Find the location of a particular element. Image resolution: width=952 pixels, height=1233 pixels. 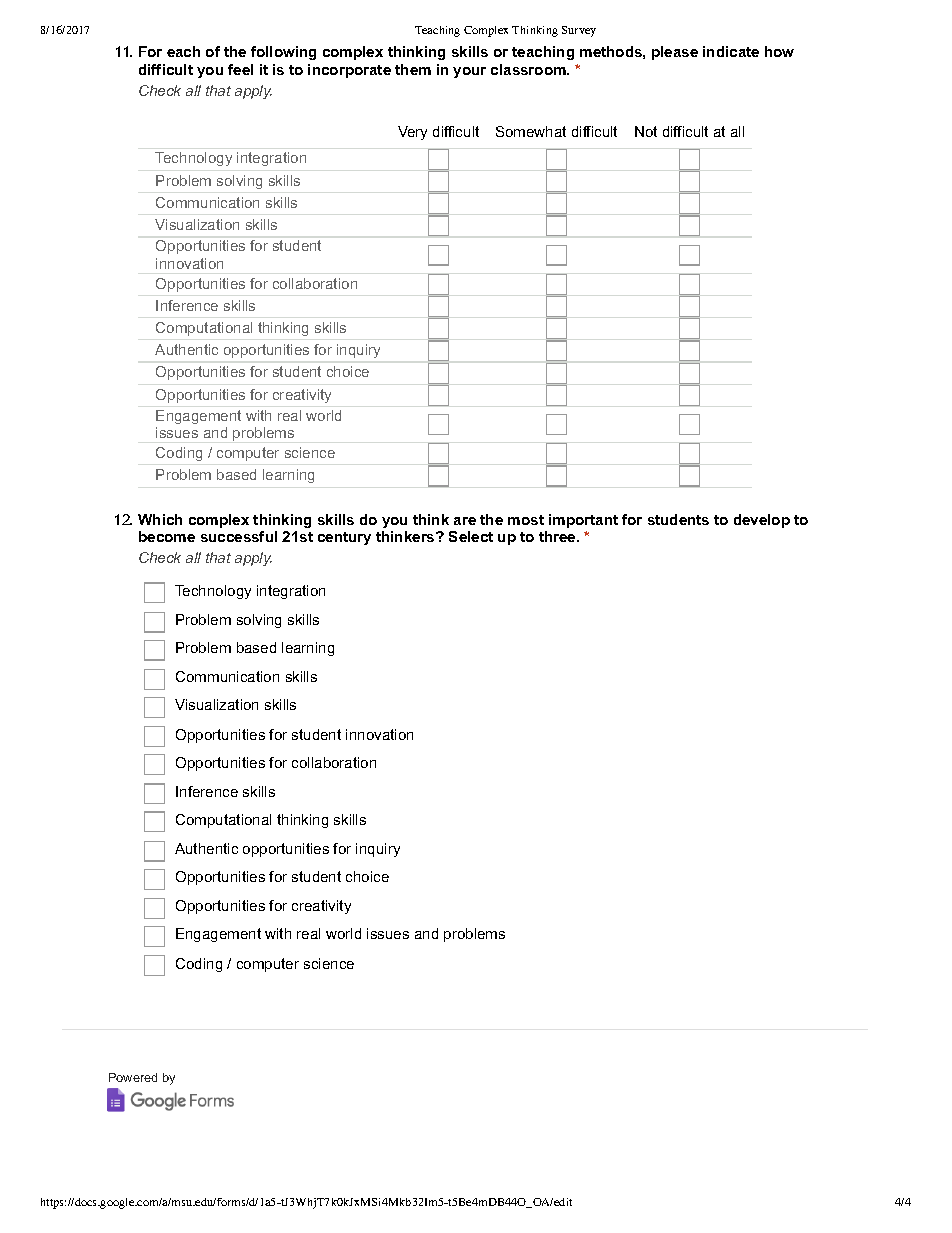

century is located at coordinates (344, 538).
